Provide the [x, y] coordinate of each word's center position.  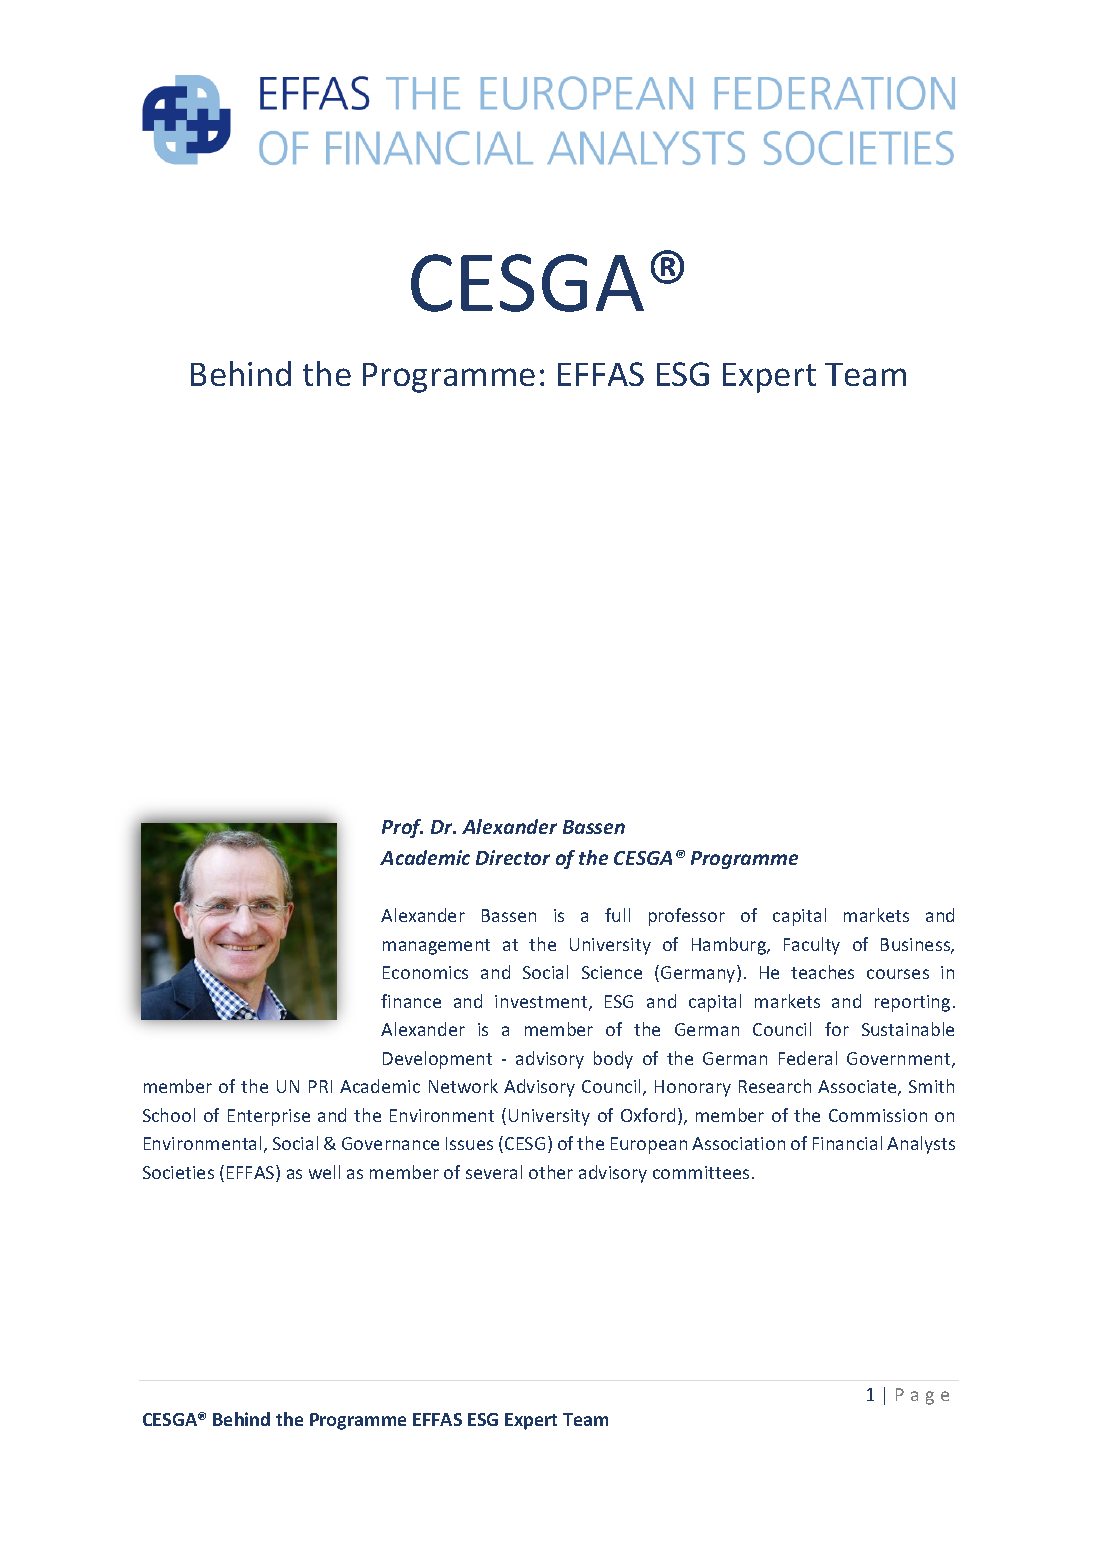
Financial [847, 1143]
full [617, 915]
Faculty [812, 946]
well [324, 1172]
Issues [469, 1143]
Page [922, 1396]
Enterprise [269, 1117]
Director [513, 857]
